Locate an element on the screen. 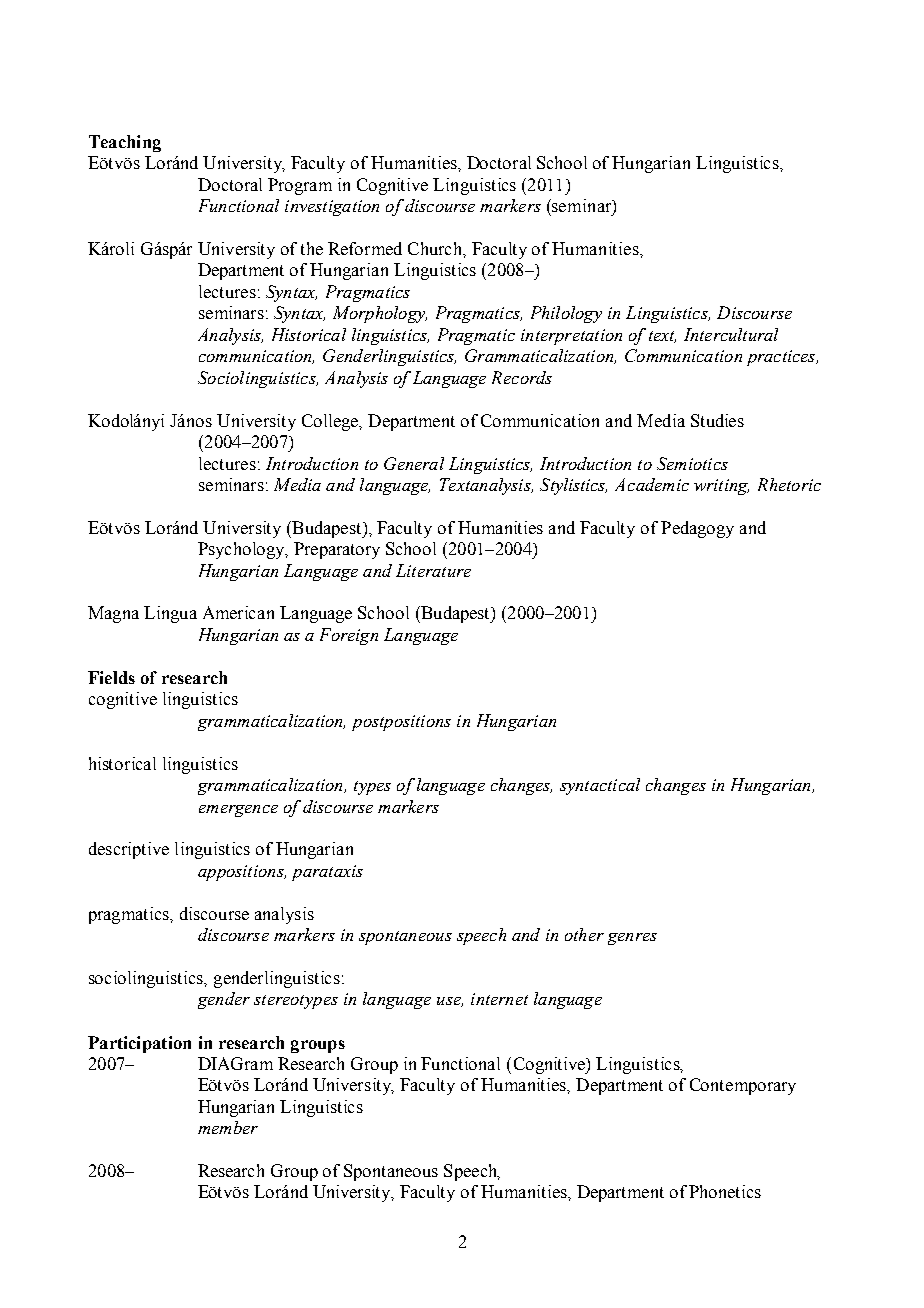 This screenshot has width=924, height=1308. member is located at coordinates (228, 1127).
